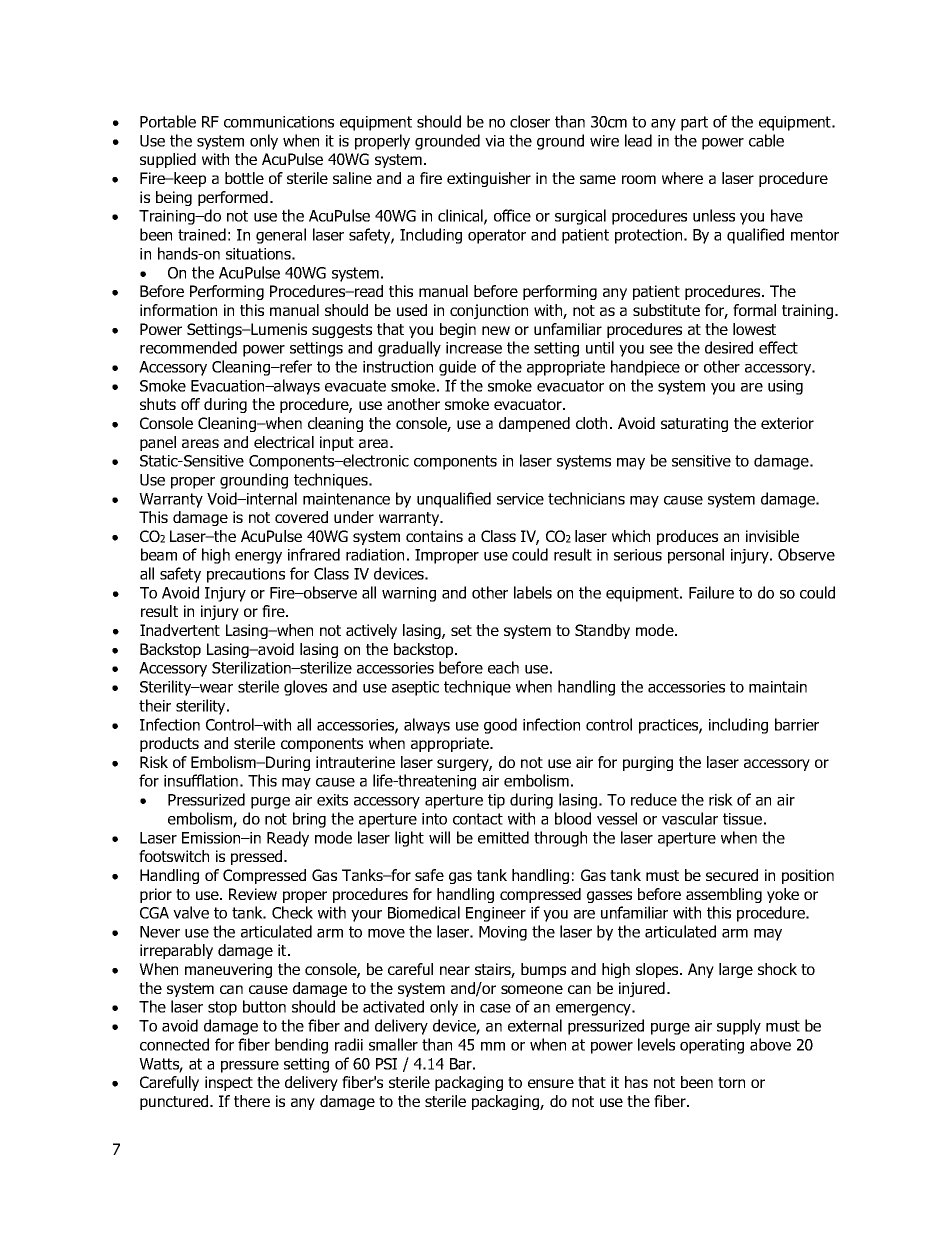  Describe the element at coordinates (494, 141) in the screenshot. I see `via` at that location.
